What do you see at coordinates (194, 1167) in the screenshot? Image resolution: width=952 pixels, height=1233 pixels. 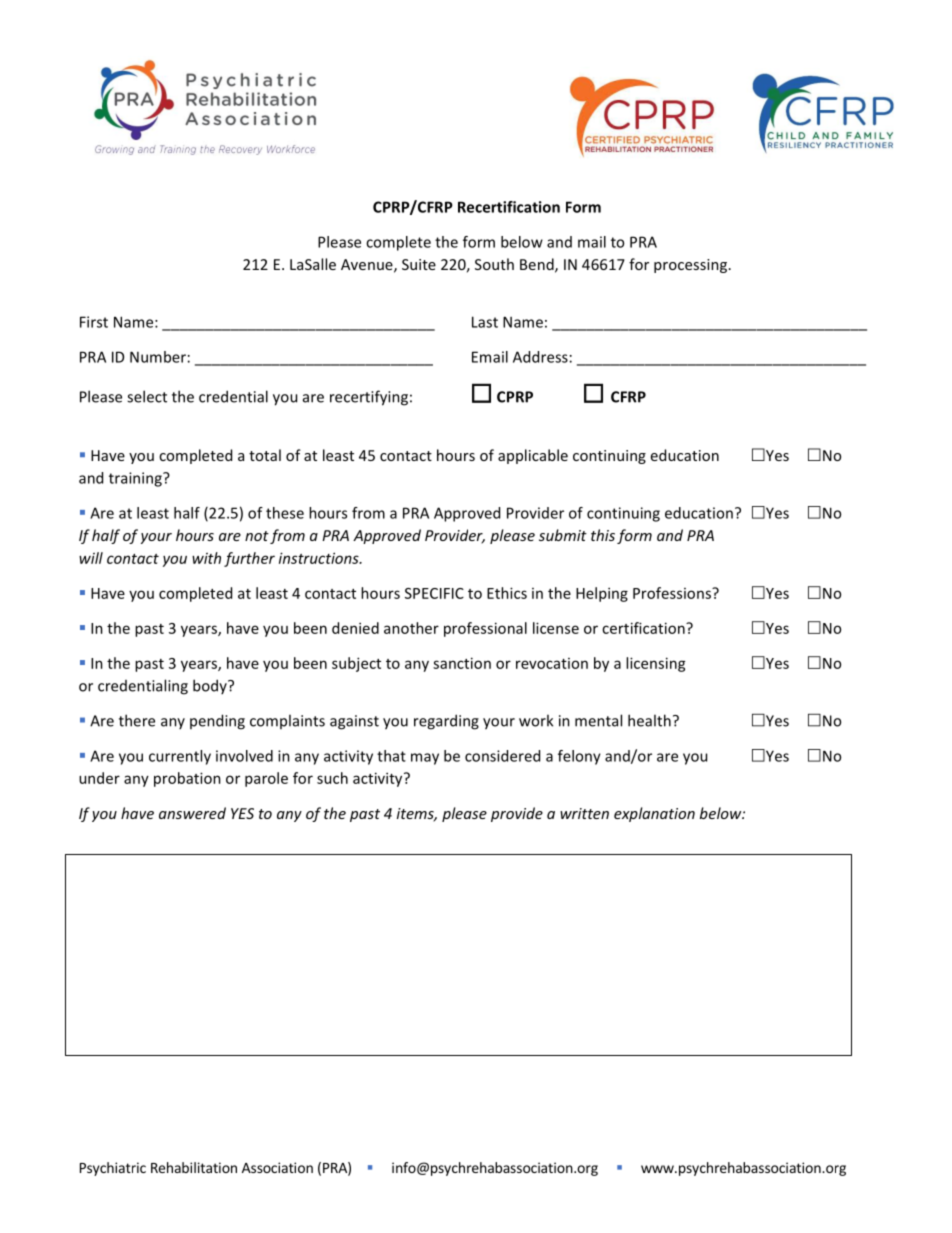 I see `Rehabilitation` at bounding box center [194, 1167].
